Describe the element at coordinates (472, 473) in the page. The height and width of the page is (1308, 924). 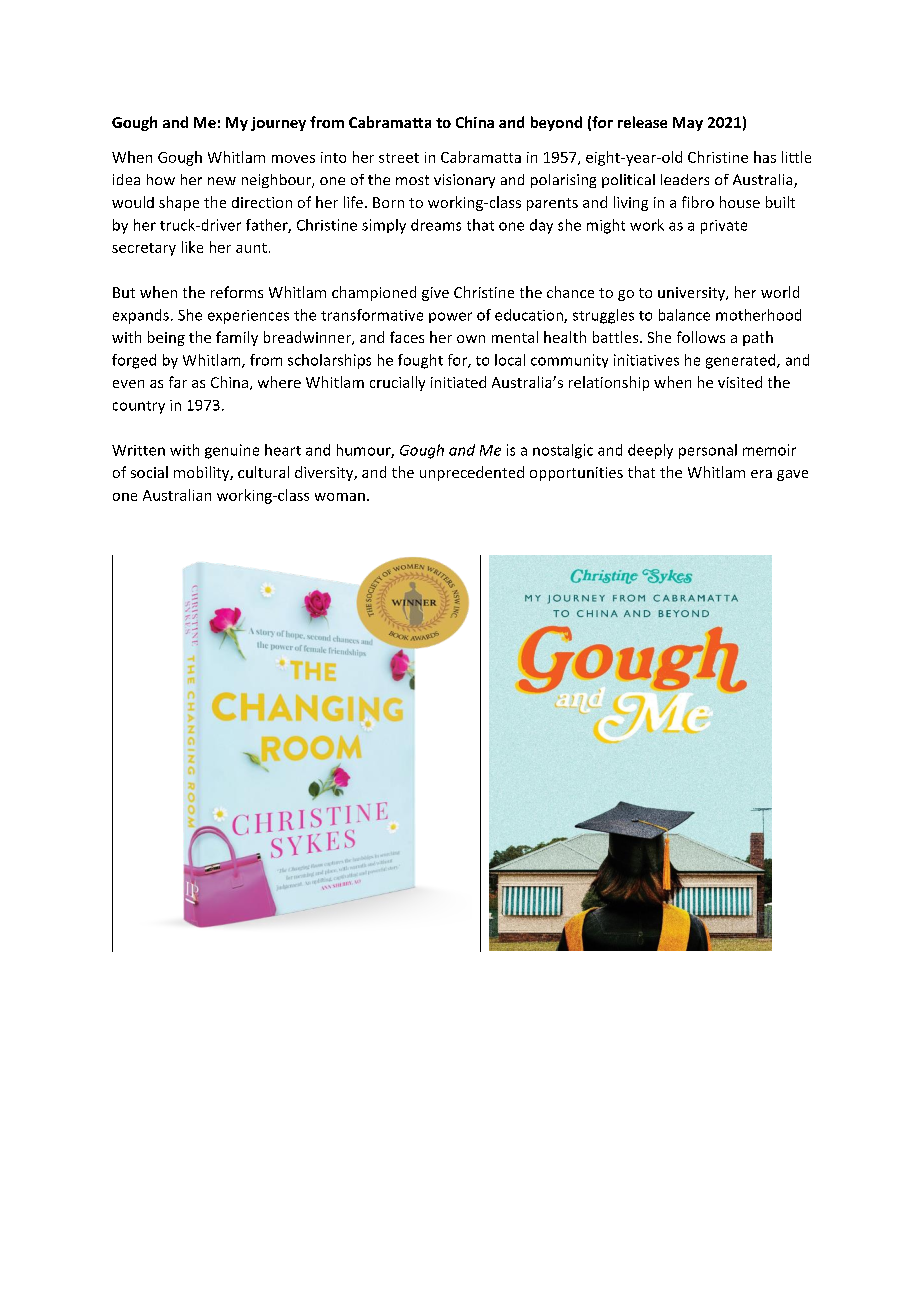
I see `unprecedented` at that location.
